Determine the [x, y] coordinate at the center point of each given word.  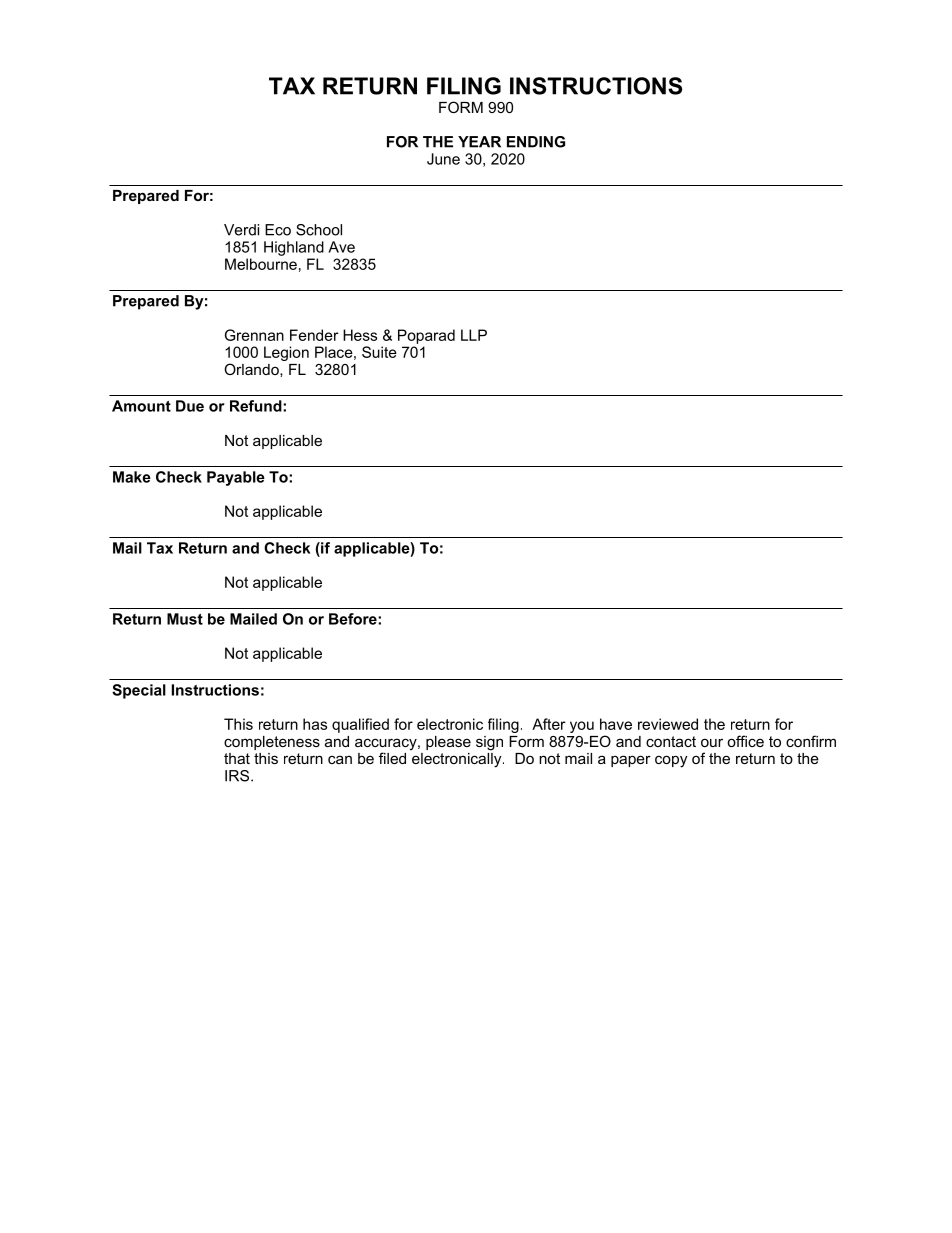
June [443, 159]
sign [489, 743]
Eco [278, 230]
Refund [257, 406]
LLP [474, 335]
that [237, 758]
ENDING [536, 142]
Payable [236, 478]
